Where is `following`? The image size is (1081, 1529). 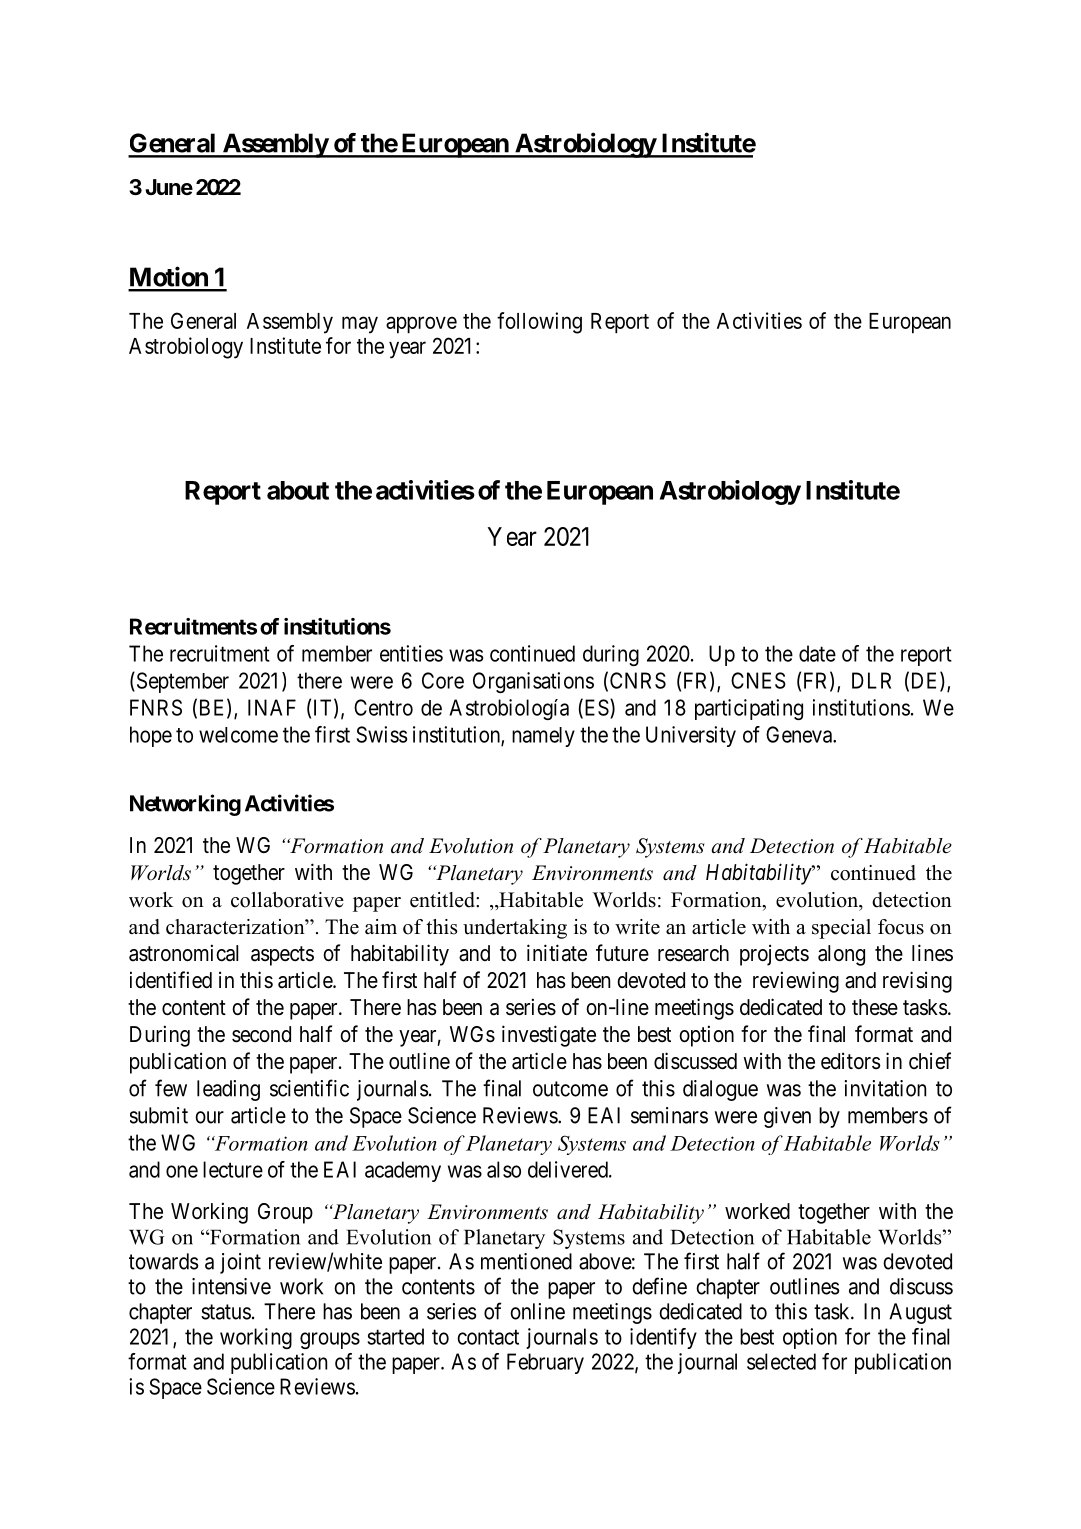
following is located at coordinates (539, 323).
